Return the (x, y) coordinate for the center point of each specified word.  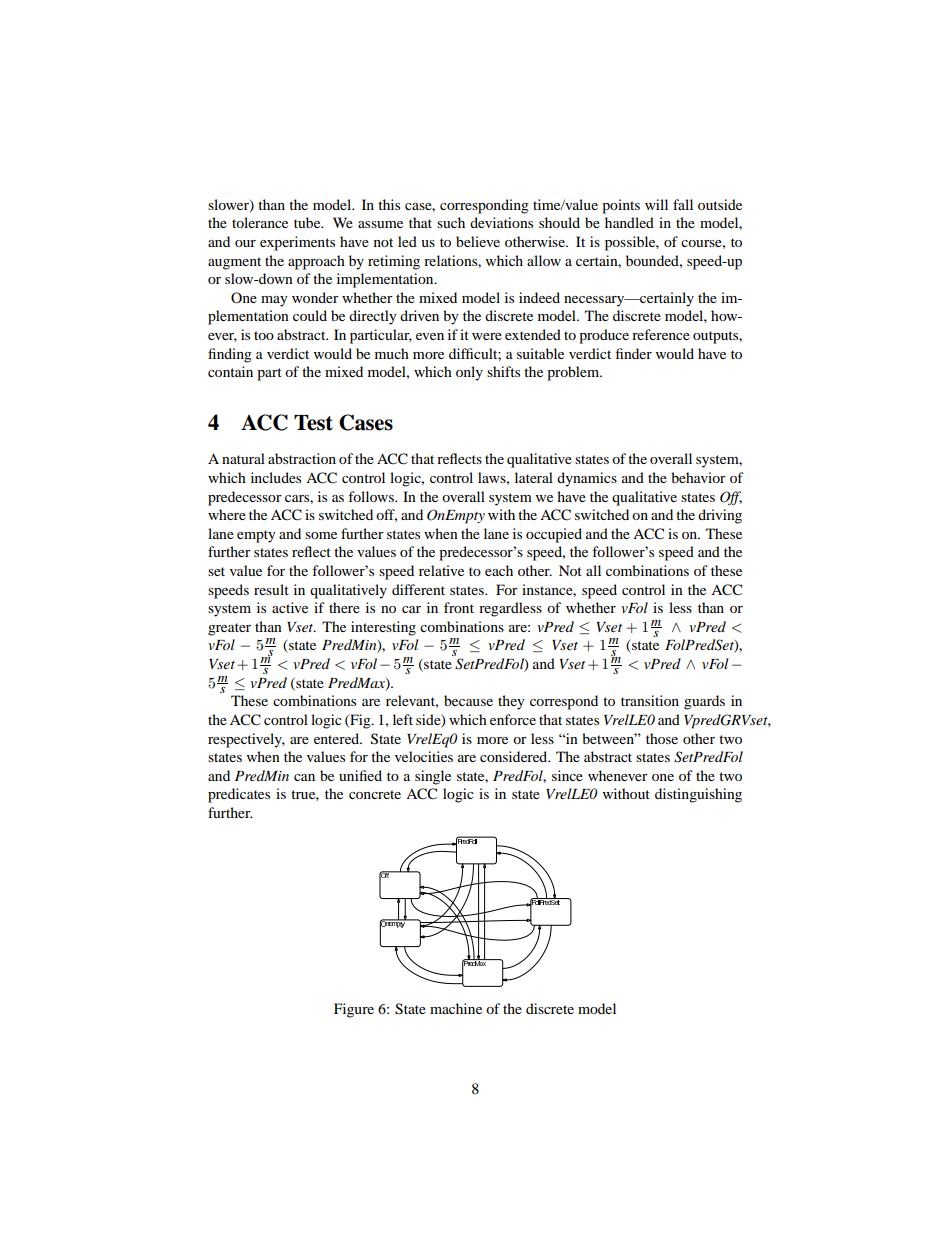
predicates (239, 795)
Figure (354, 1010)
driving (720, 516)
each (499, 570)
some (321, 535)
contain (230, 371)
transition (650, 700)
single (433, 777)
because (468, 700)
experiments (297, 243)
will (656, 204)
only (469, 373)
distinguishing (698, 795)
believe (478, 241)
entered (338, 738)
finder (634, 353)
